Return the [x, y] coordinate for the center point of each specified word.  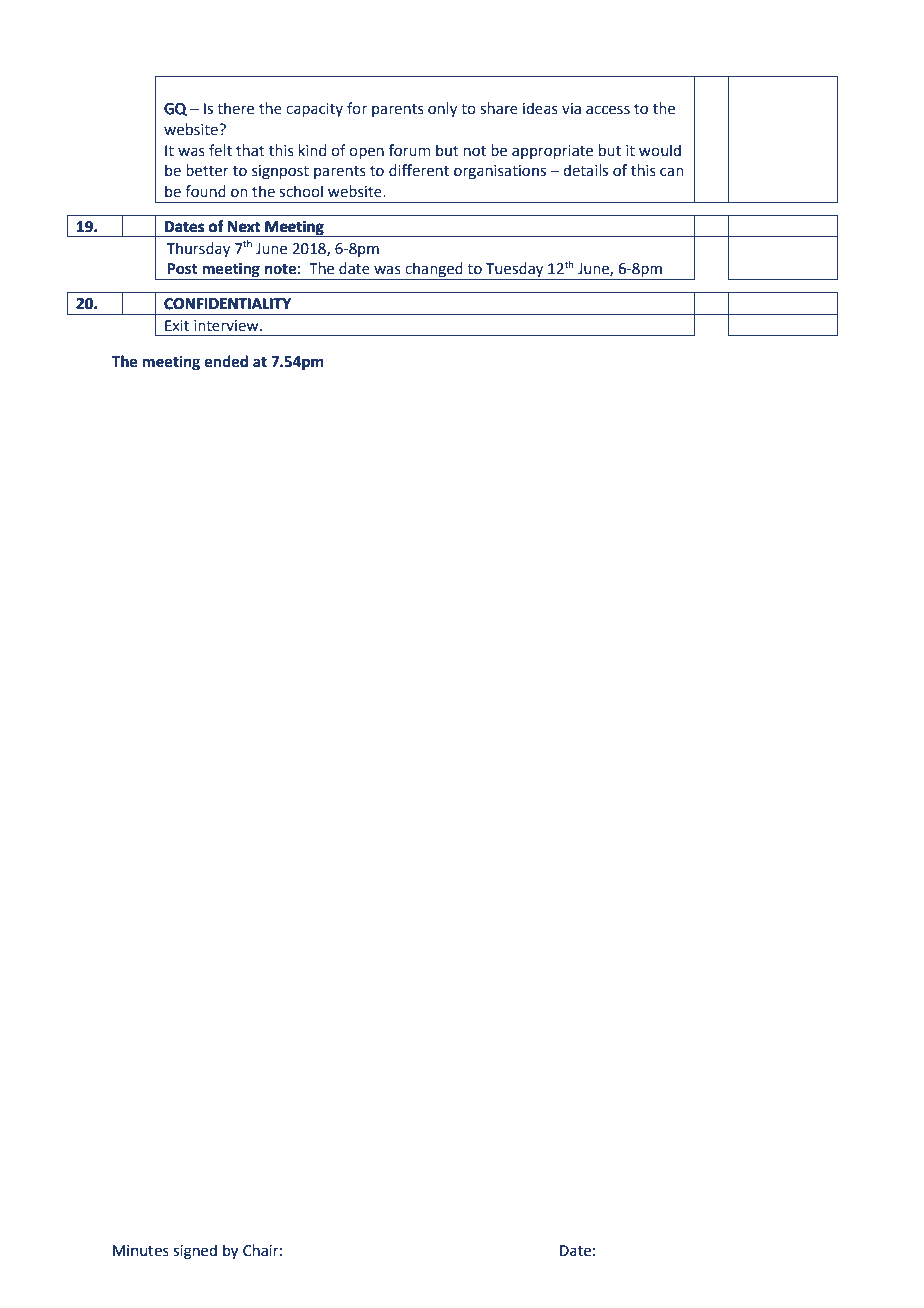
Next [244, 227]
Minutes [141, 1251]
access [608, 110]
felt [220, 150]
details [585, 170]
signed [195, 1252]
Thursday [198, 249]
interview [227, 326]
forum [410, 150]
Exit [177, 326]
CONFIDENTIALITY [227, 304]
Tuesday [515, 271]
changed [434, 271]
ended [226, 361]
